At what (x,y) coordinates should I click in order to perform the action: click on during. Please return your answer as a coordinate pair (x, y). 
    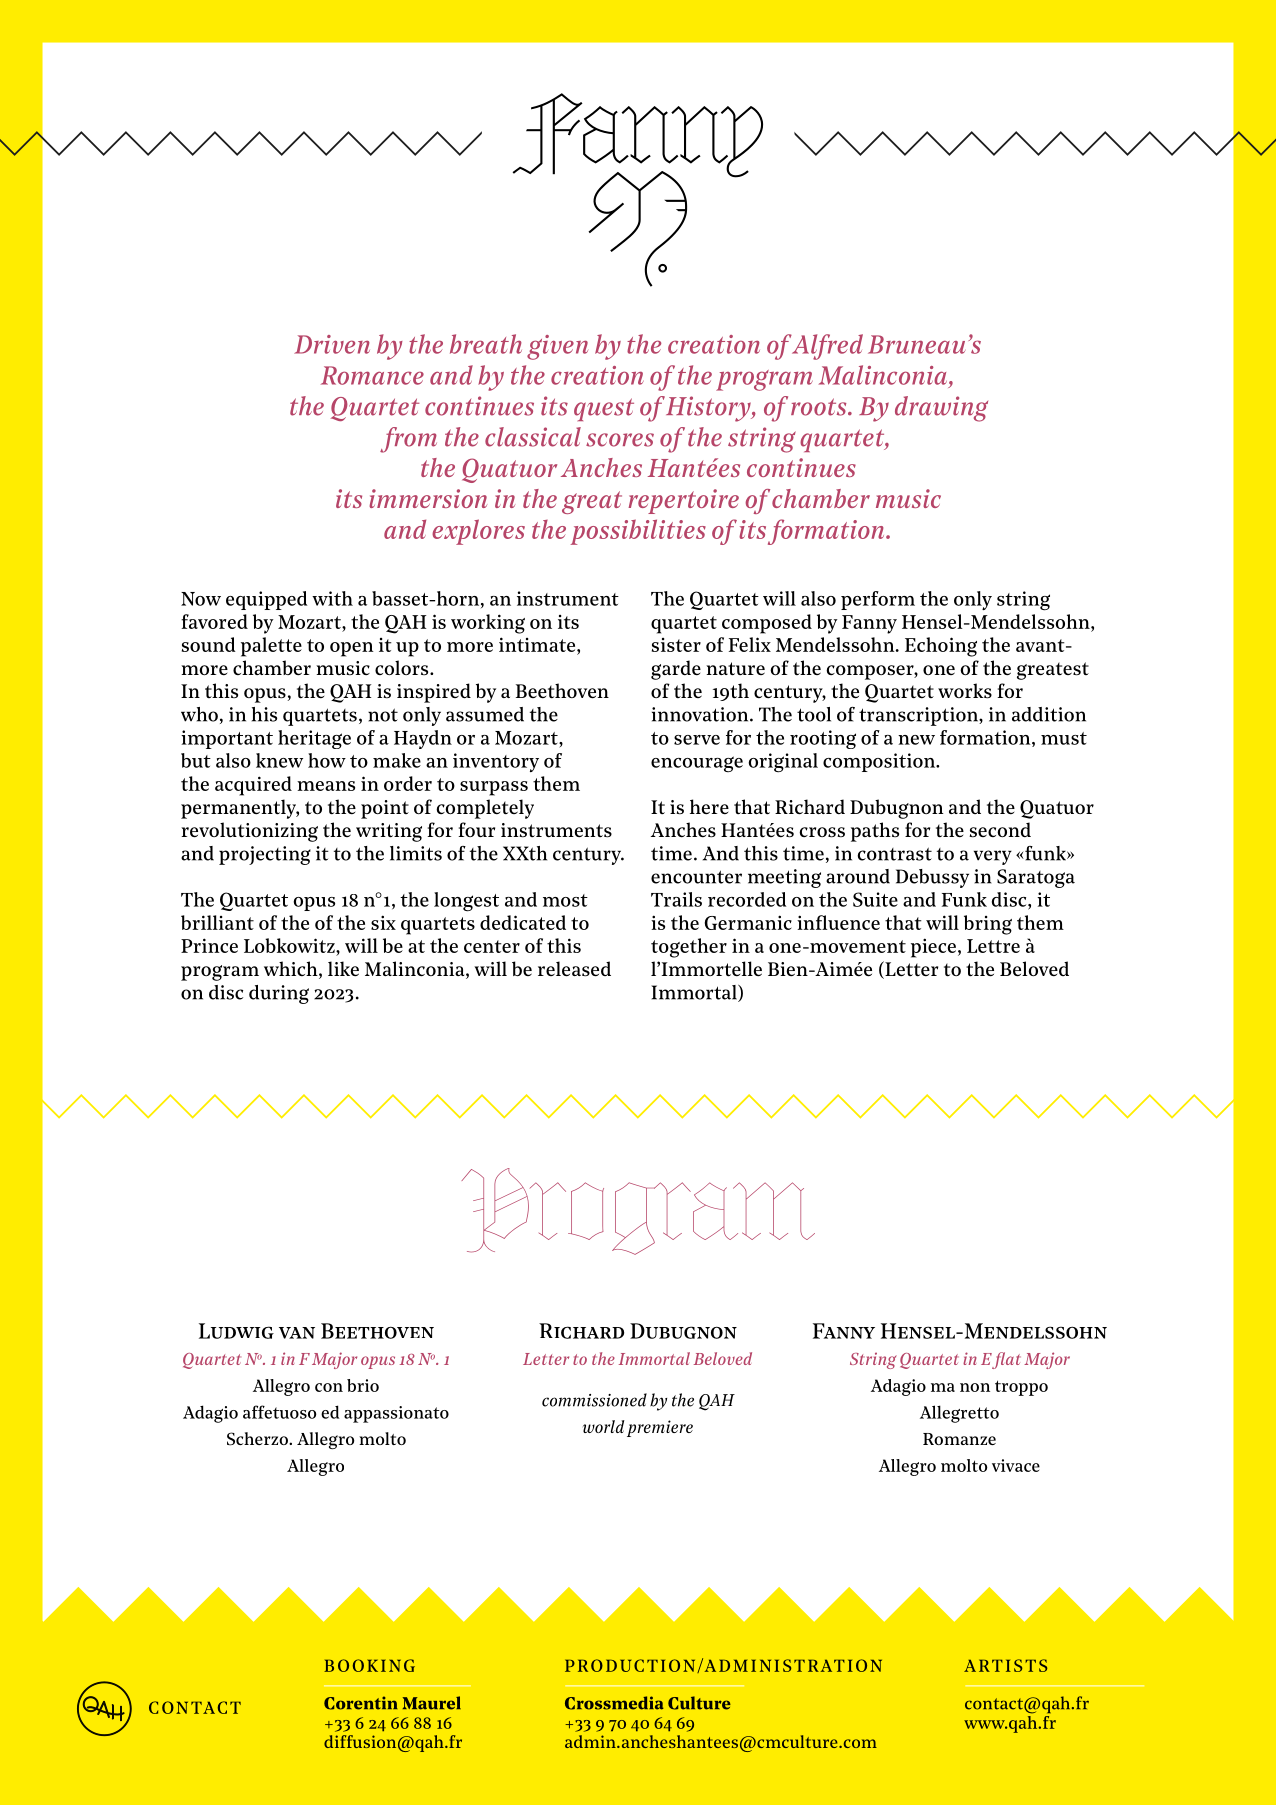
    Looking at the image, I should click on (279, 994).
